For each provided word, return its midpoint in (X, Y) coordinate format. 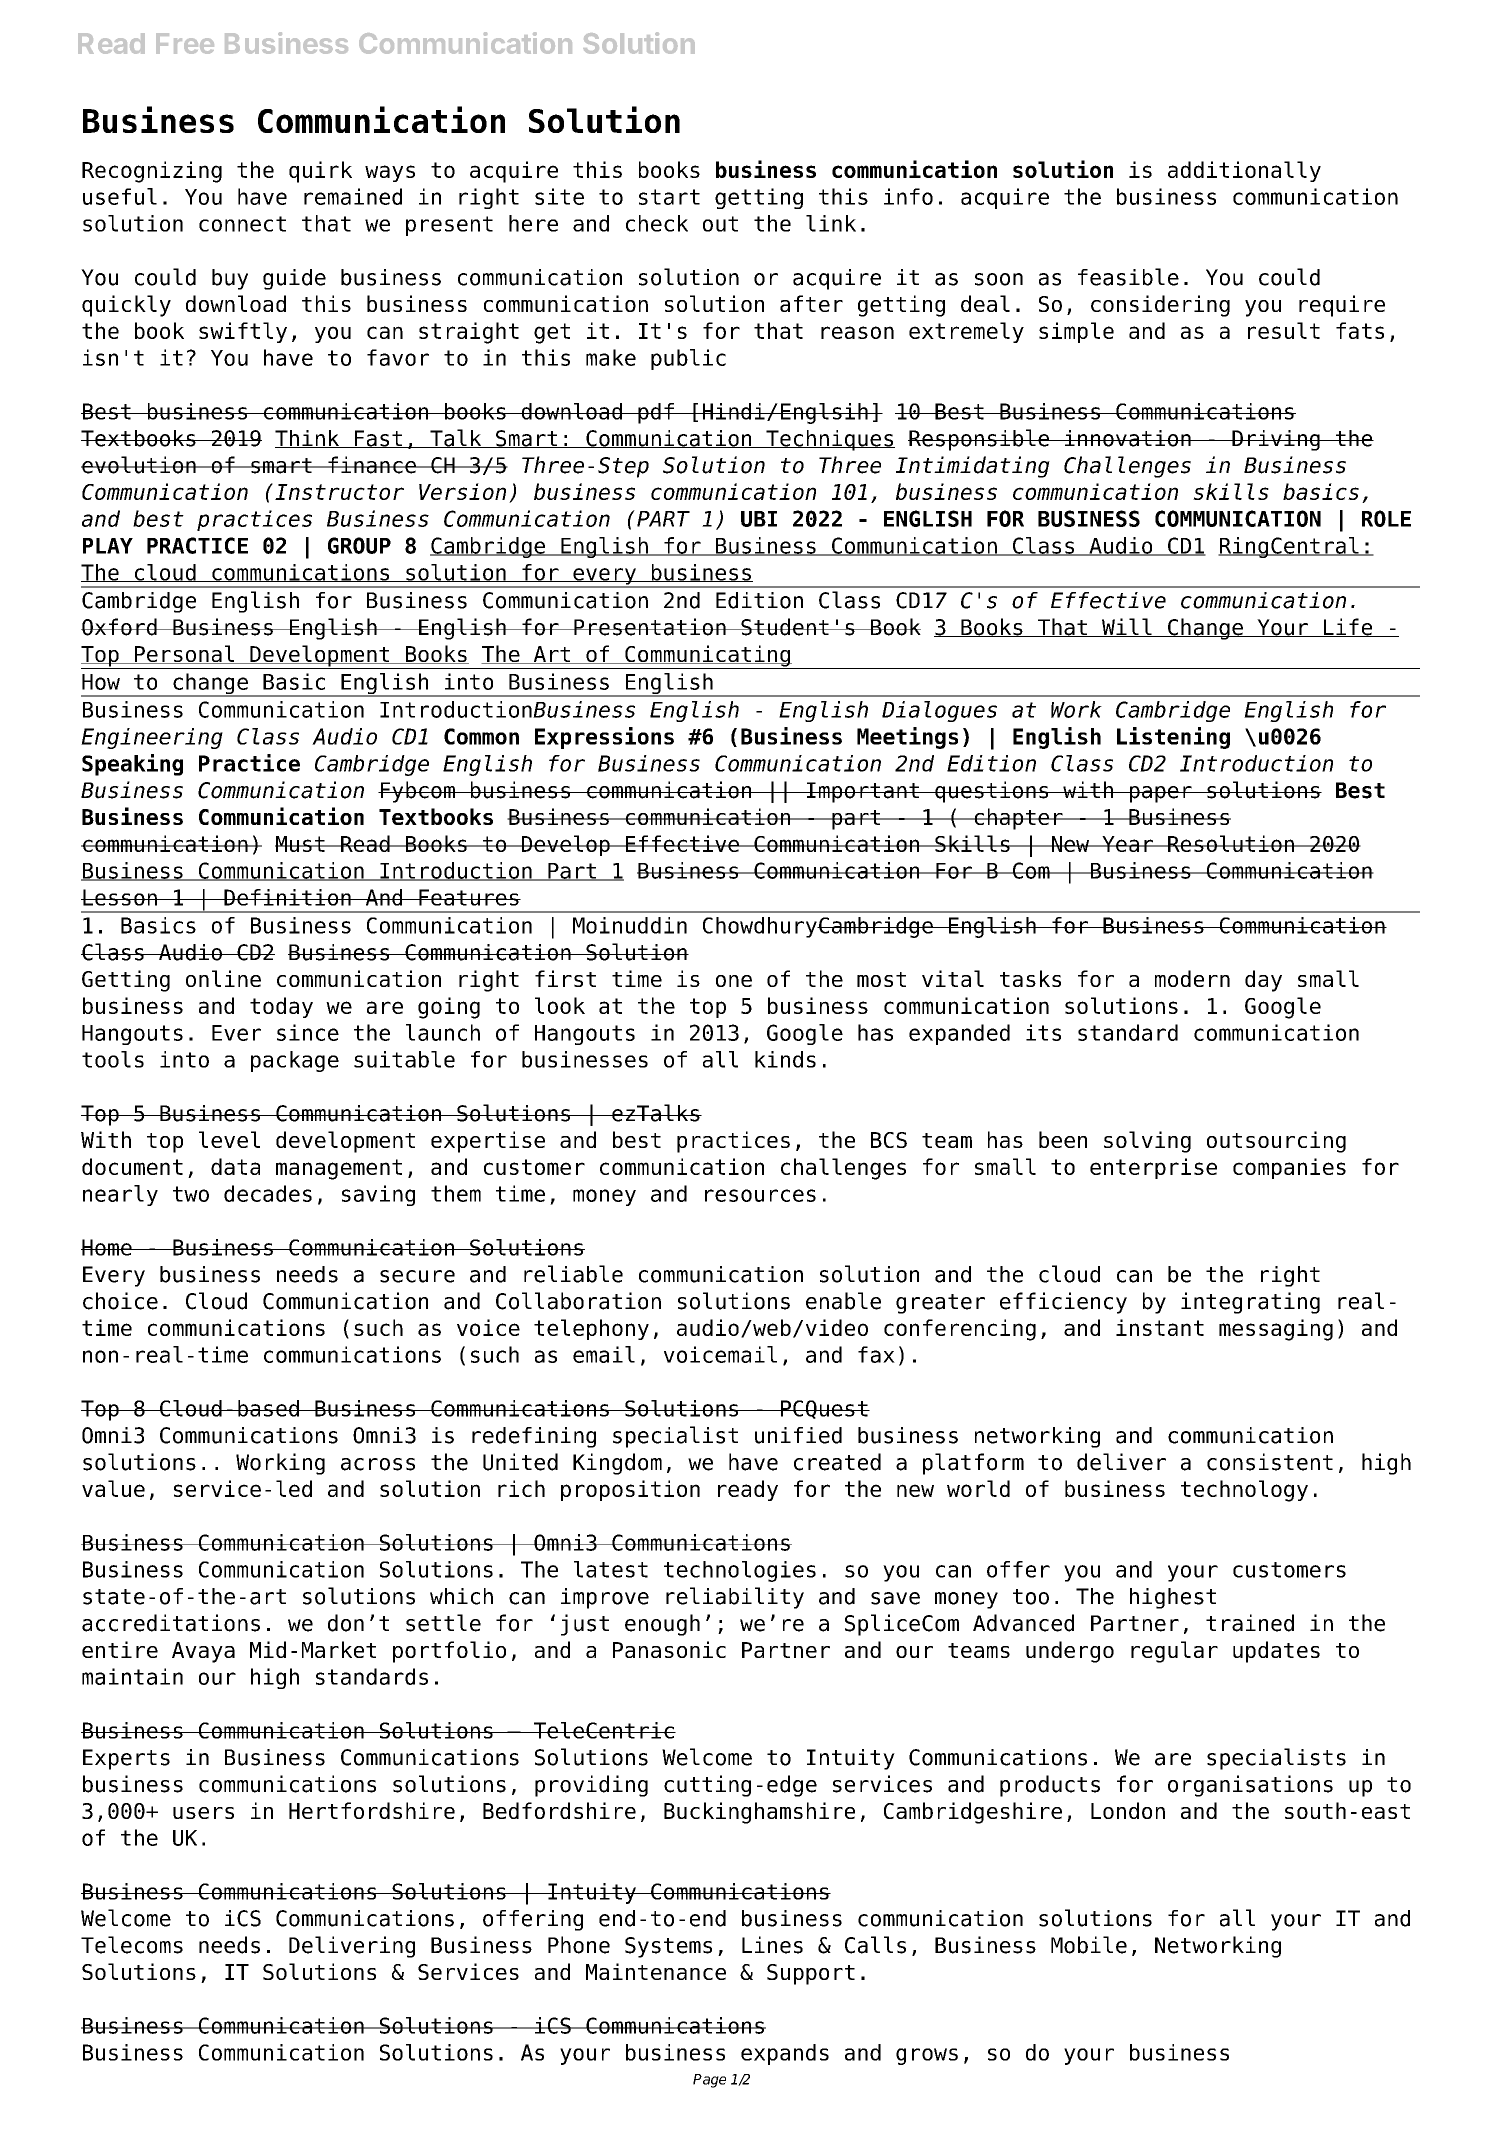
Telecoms (132, 1945)
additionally (1244, 171)
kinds (785, 1059)
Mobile (1089, 1945)
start (669, 197)
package (295, 1061)
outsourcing (1276, 1142)
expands (785, 2054)
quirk (320, 172)
